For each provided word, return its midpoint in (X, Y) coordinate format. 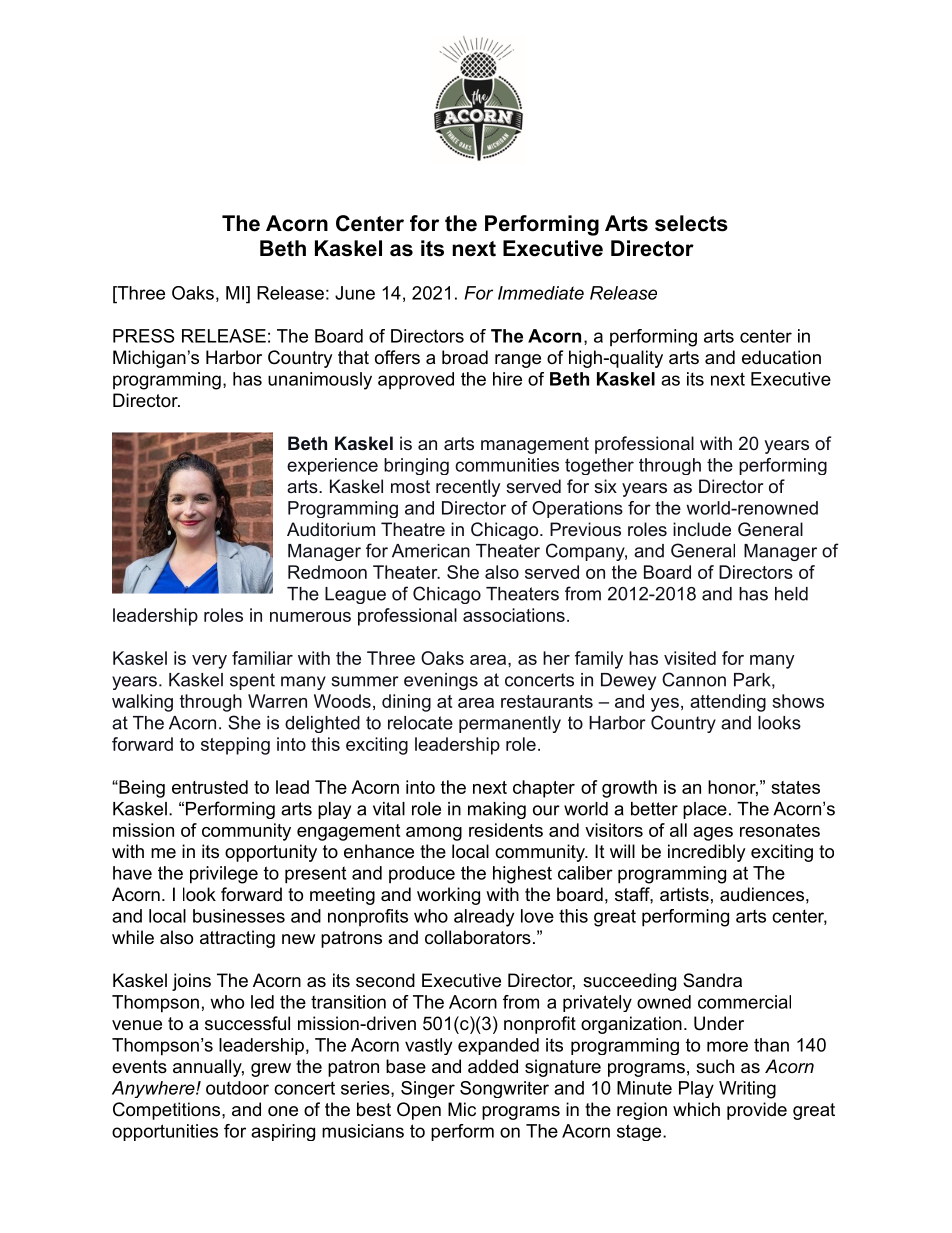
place (705, 810)
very (209, 662)
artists (684, 894)
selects (691, 223)
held (791, 594)
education (781, 357)
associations (514, 615)
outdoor (237, 1088)
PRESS (144, 336)
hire (507, 379)
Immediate (541, 293)
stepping (235, 746)
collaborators (478, 937)
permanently (510, 724)
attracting (237, 939)
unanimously (320, 381)
